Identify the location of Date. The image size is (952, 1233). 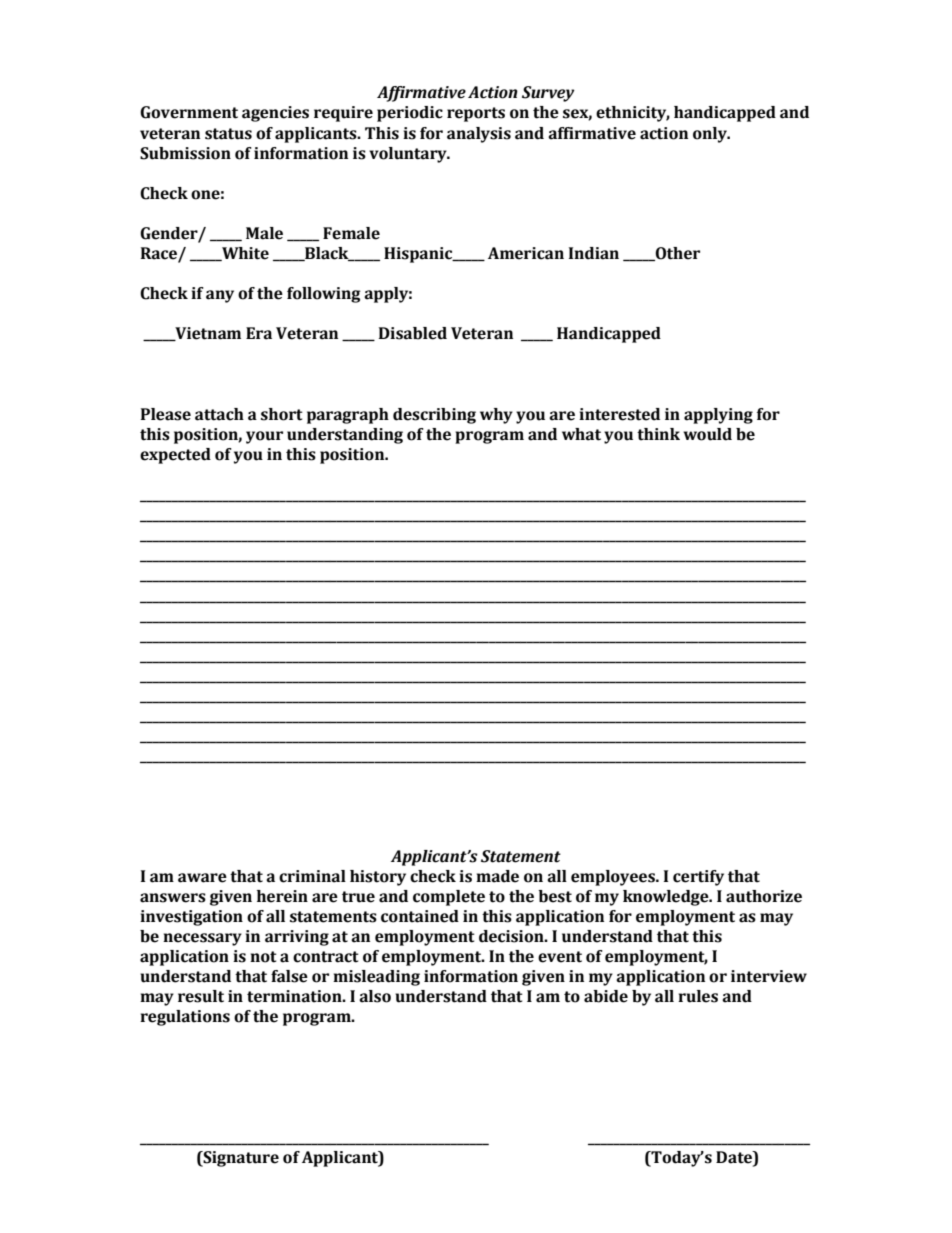
(735, 1157).
